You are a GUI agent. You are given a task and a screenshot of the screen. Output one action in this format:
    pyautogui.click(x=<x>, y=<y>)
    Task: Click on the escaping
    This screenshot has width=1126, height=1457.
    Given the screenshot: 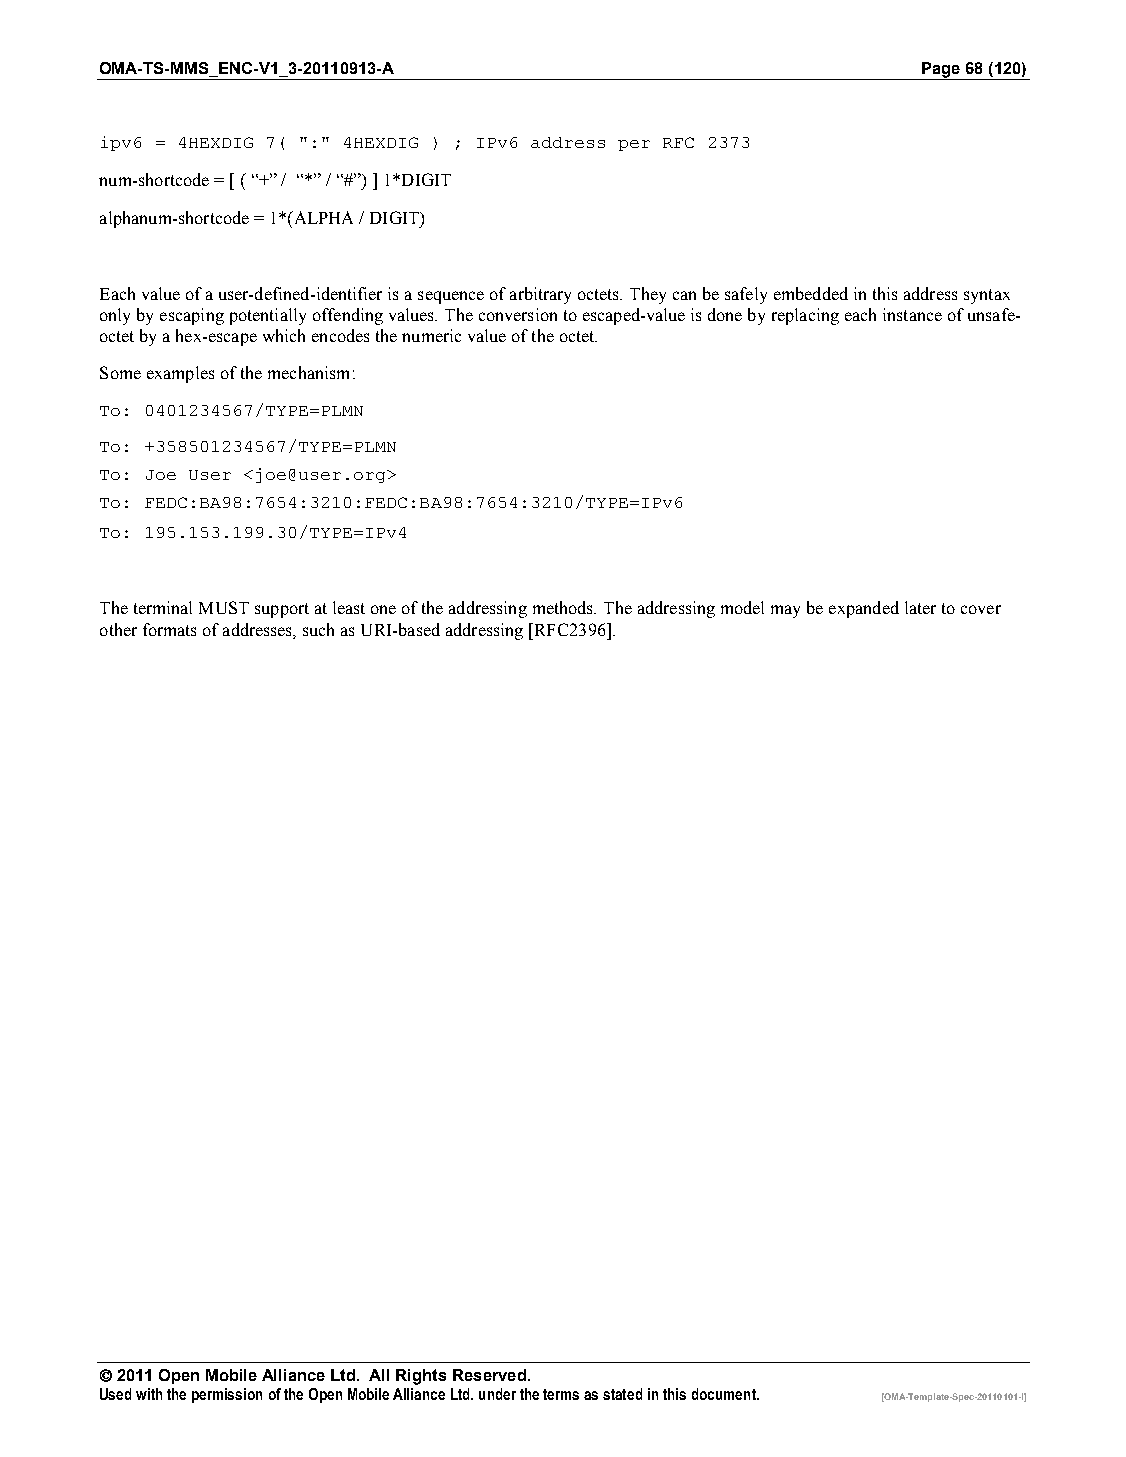 What is the action you would take?
    pyautogui.click(x=192, y=316)
